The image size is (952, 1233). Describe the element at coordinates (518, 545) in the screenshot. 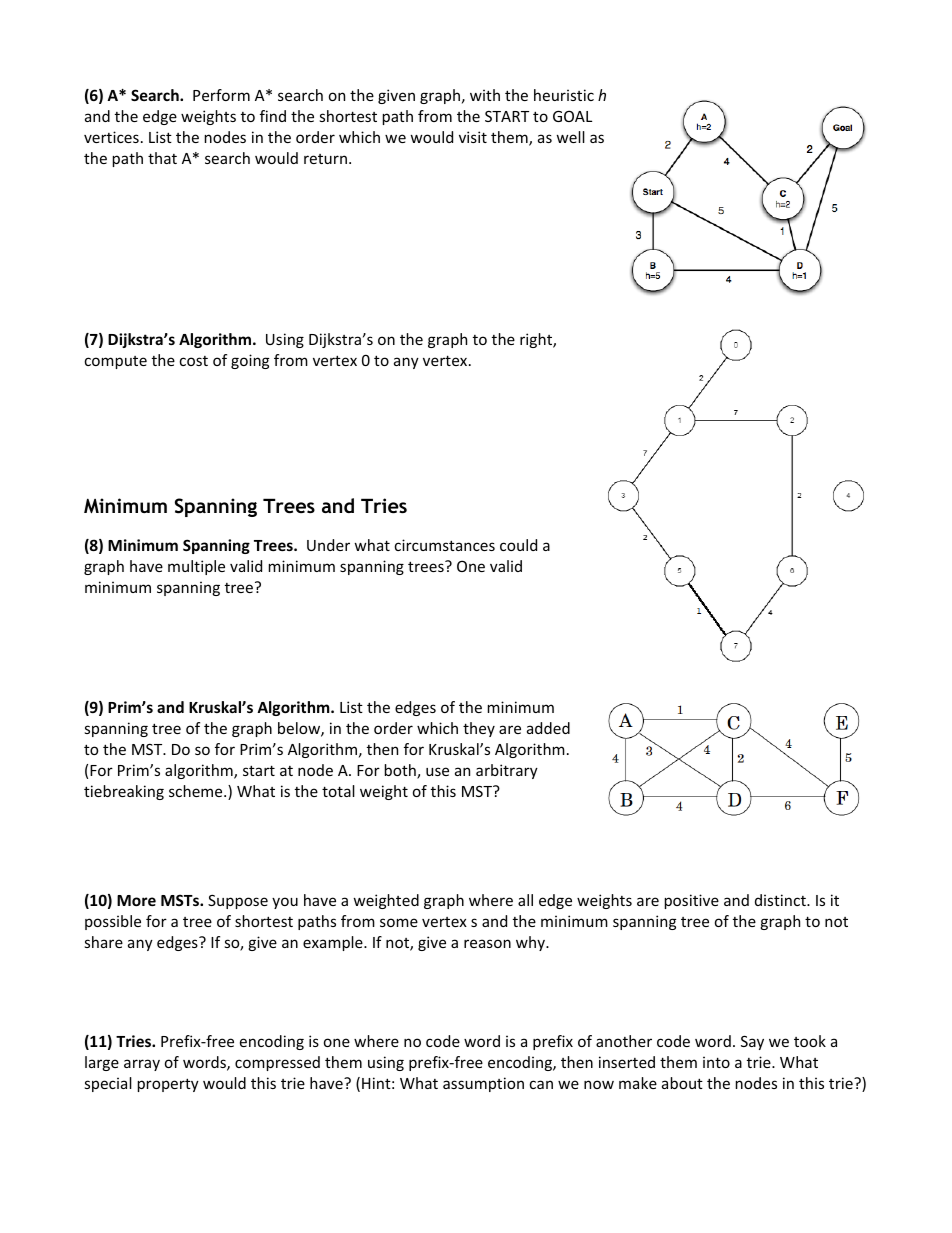

I see `could` at that location.
